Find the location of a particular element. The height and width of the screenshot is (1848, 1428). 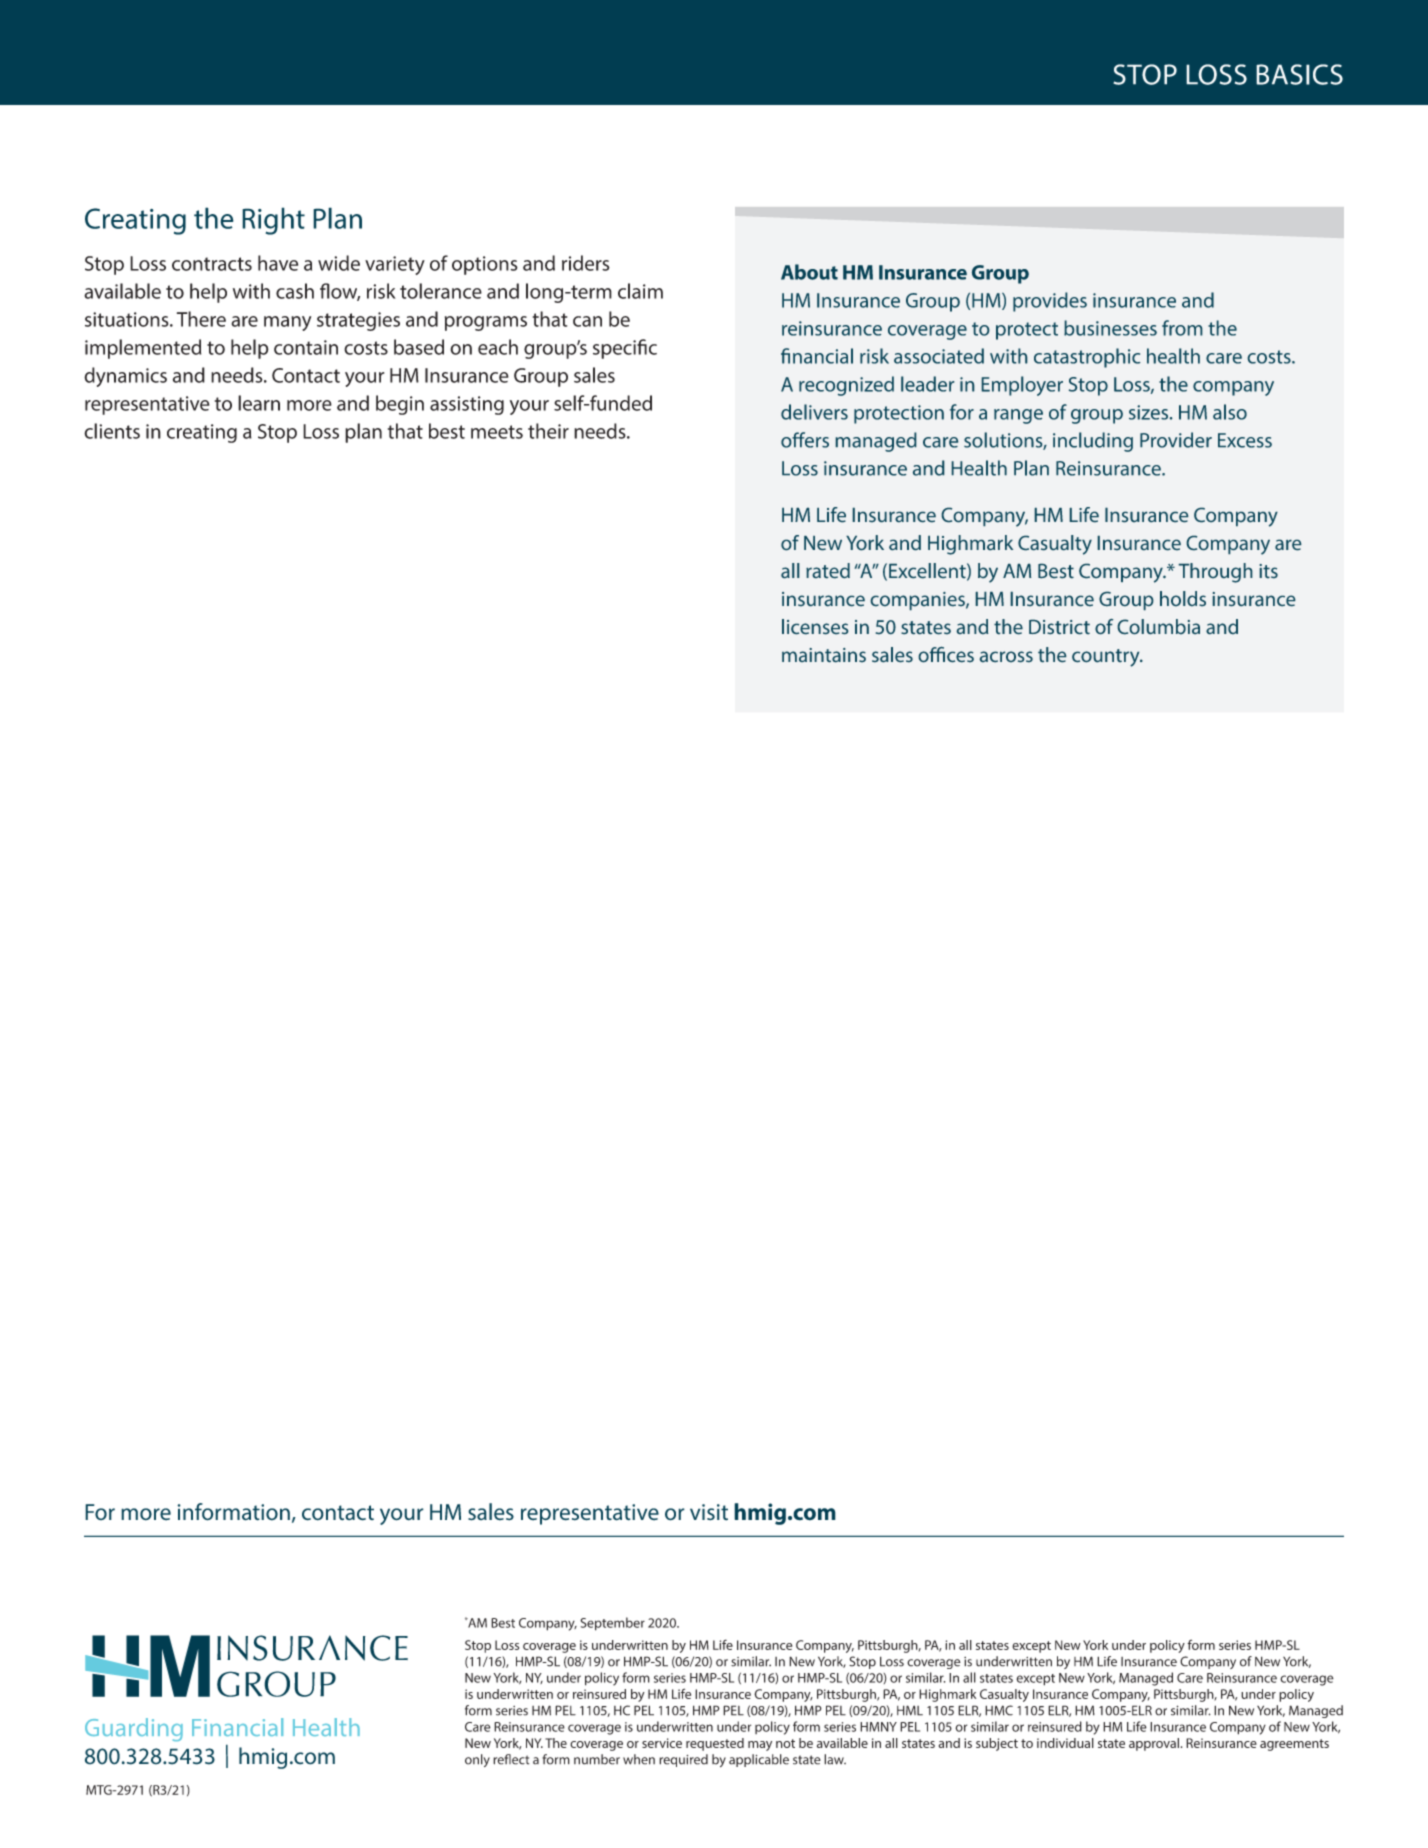

country is located at coordinates (1107, 658).
